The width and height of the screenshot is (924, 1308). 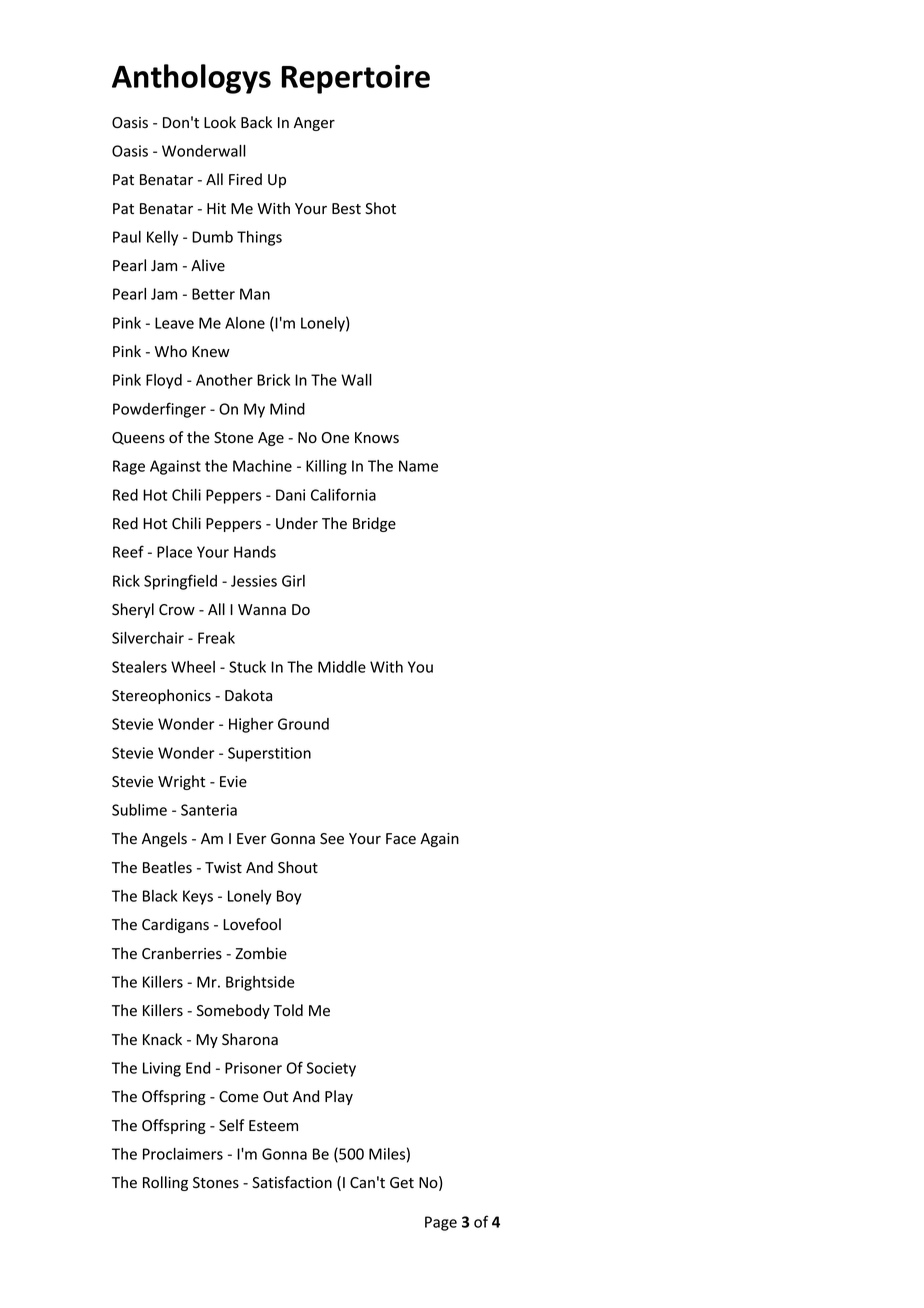 I want to click on Black, so click(x=160, y=896).
